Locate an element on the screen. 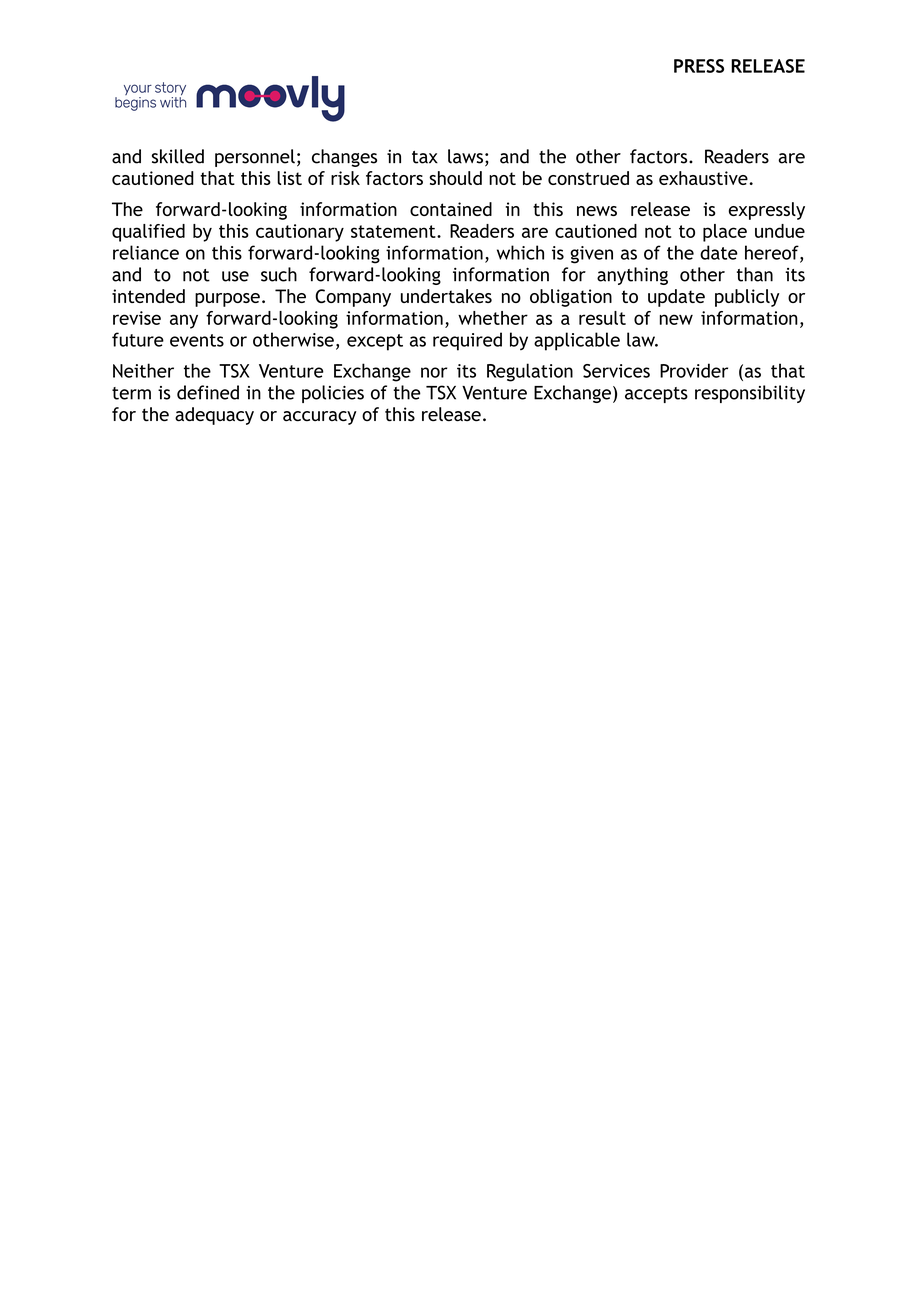  publicly is located at coordinates (747, 298).
